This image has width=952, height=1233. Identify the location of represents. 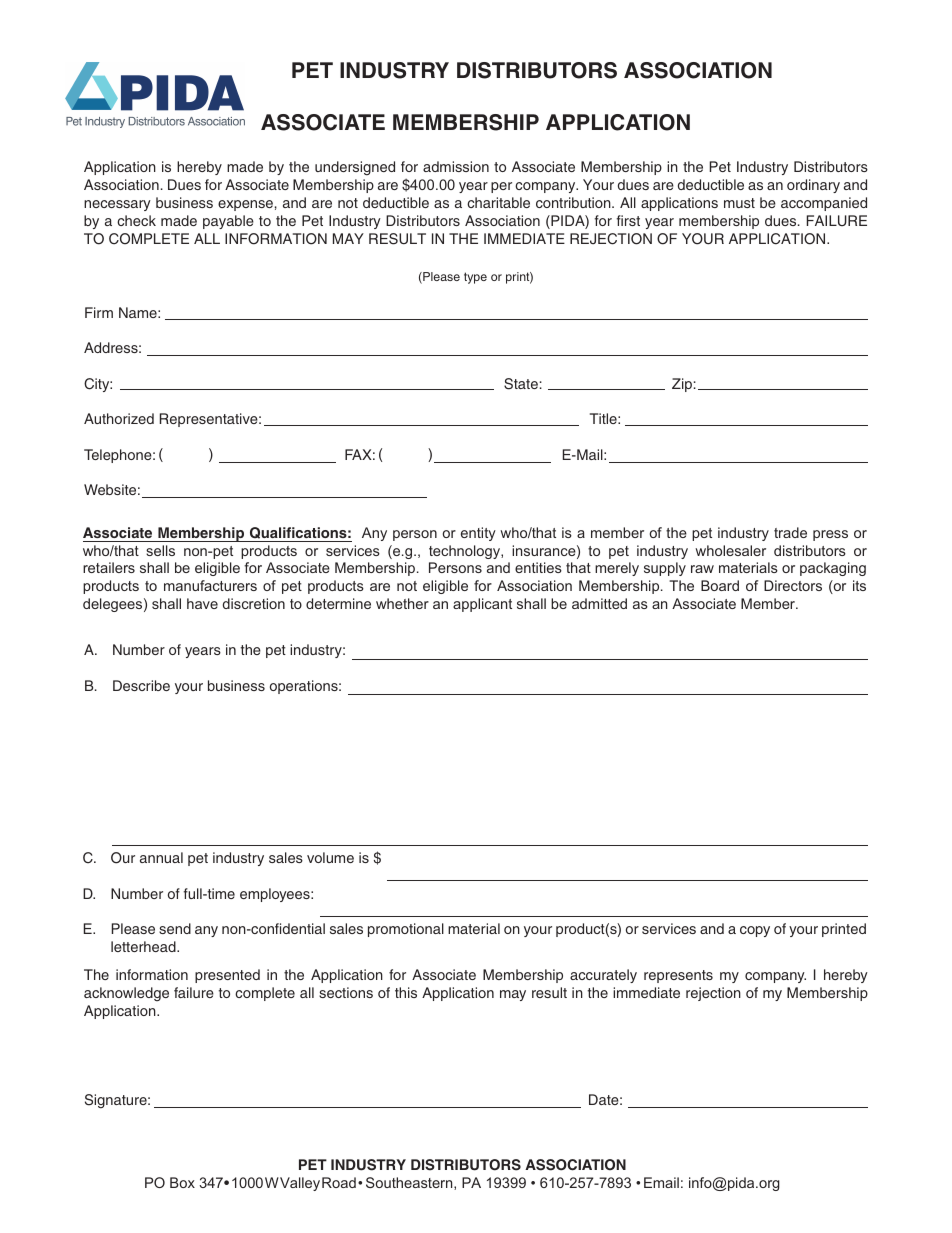
(678, 976).
